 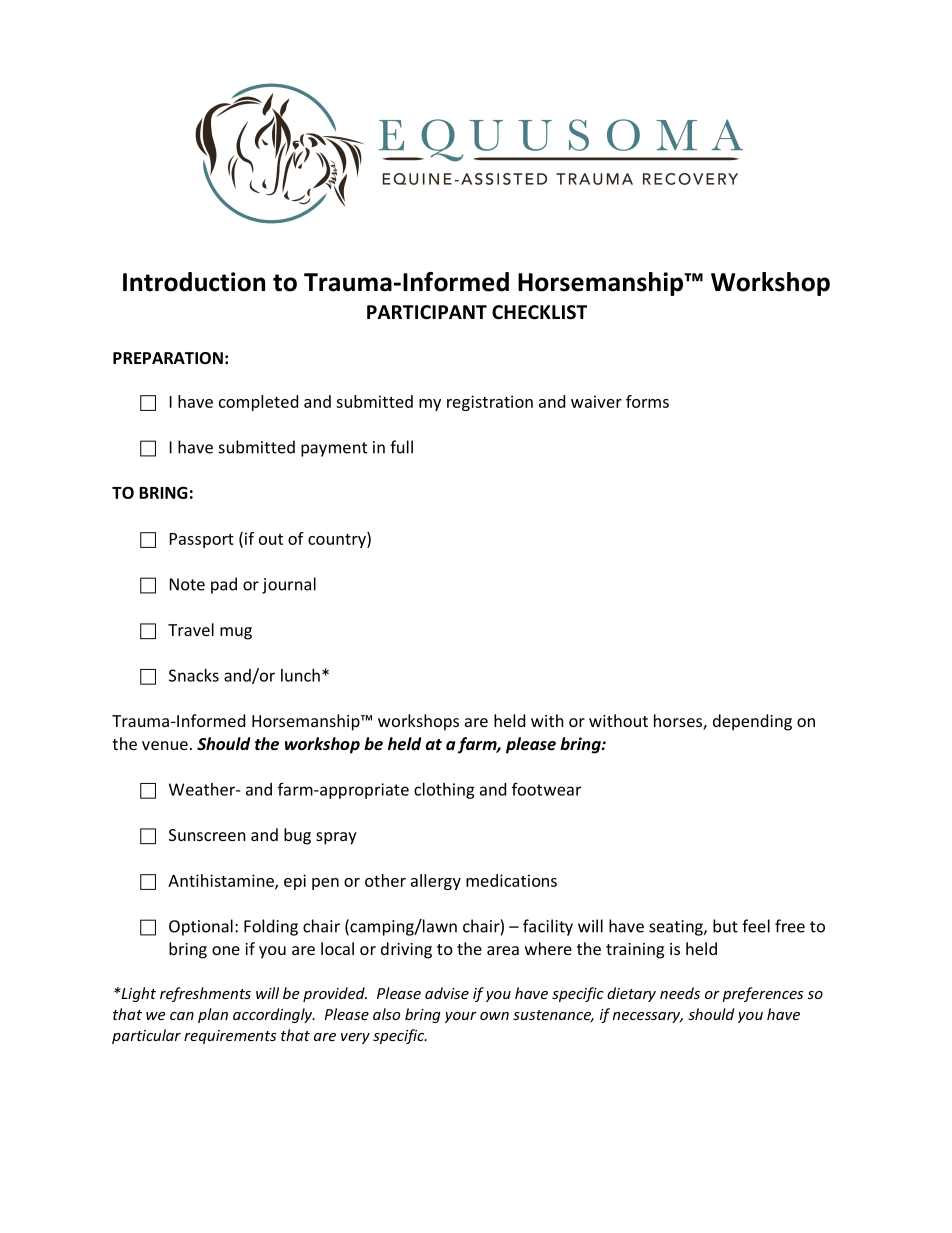 What do you see at coordinates (752, 722) in the screenshot?
I see `depending` at bounding box center [752, 722].
